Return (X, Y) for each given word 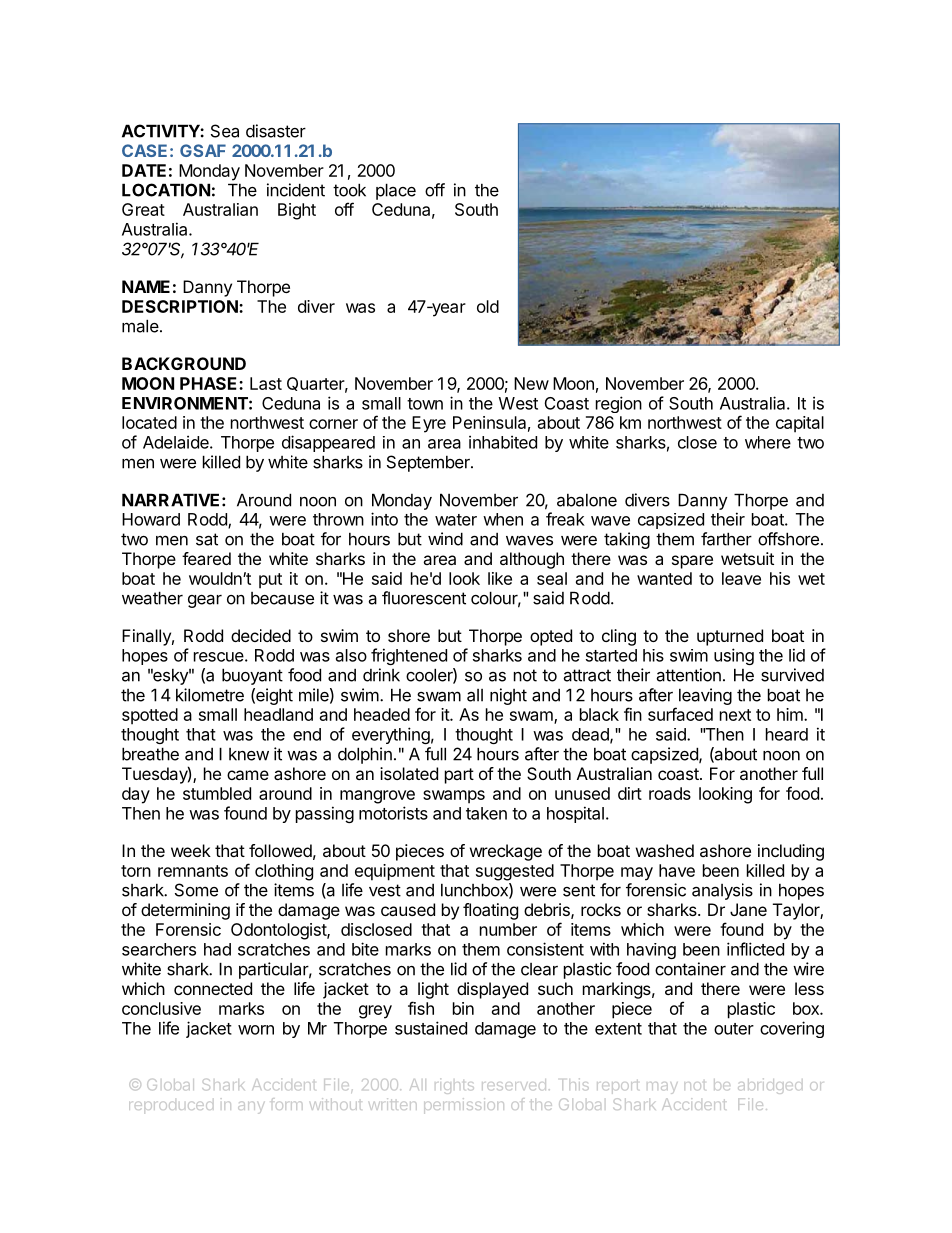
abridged (770, 1086)
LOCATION (166, 190)
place (396, 191)
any (251, 1108)
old (488, 306)
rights (454, 1088)
